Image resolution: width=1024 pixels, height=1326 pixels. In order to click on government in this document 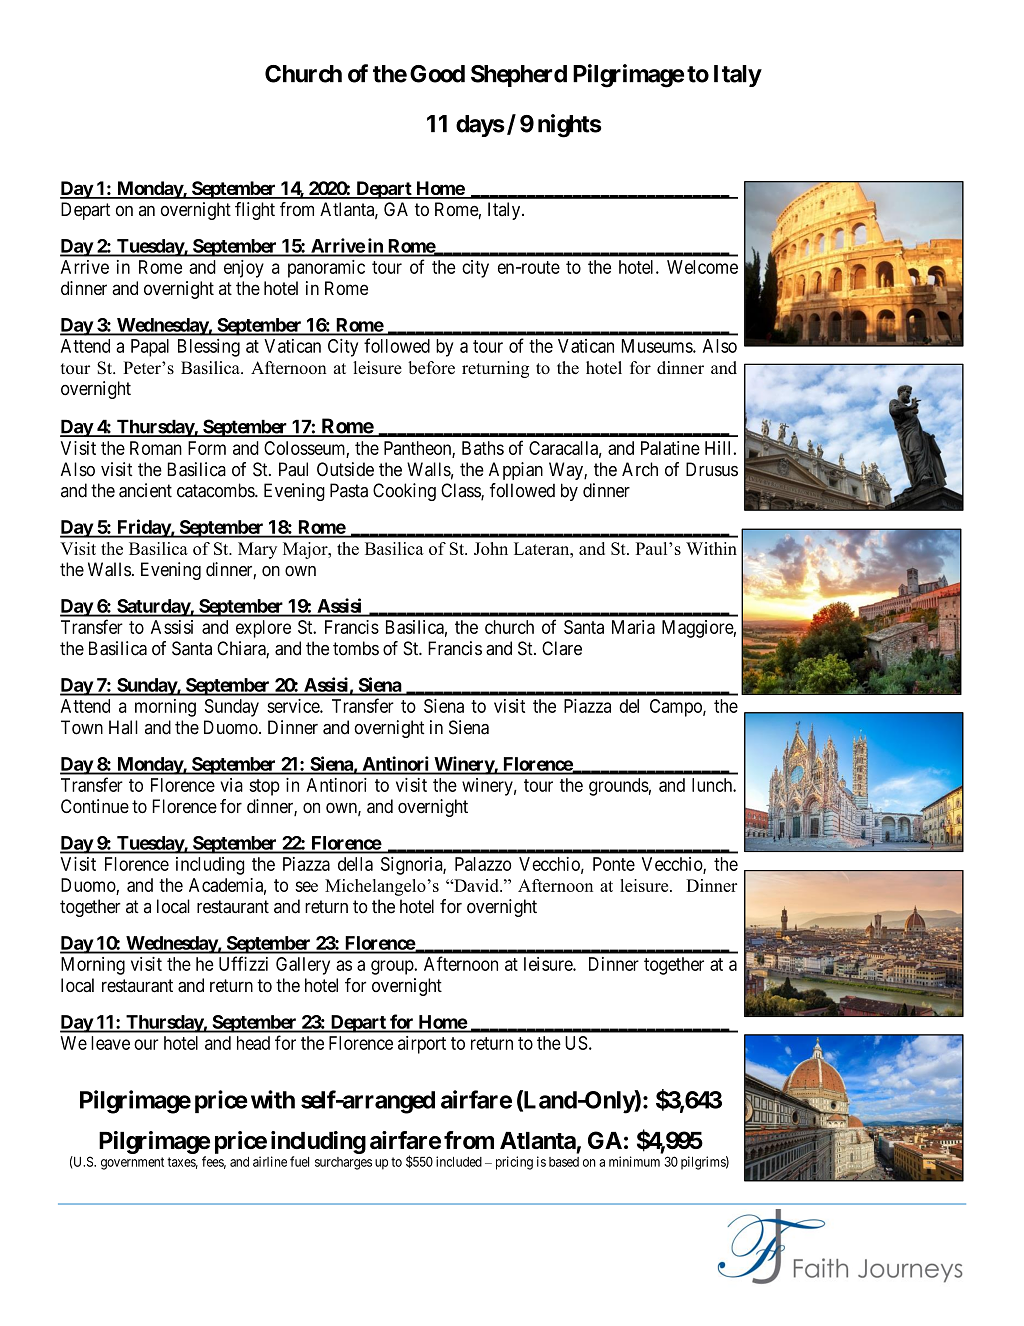, I will do `click(132, 1163)`.
